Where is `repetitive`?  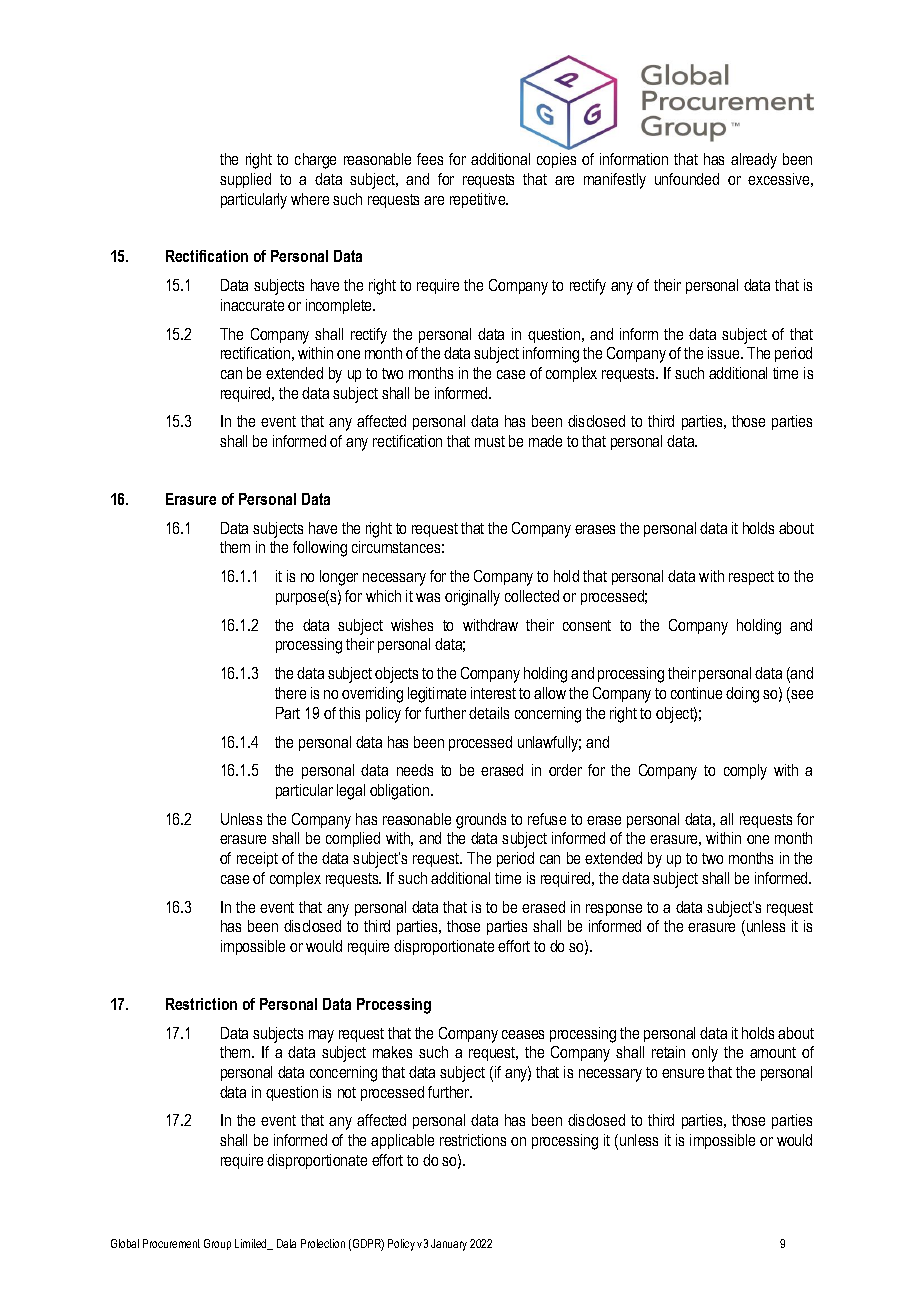
repetitive is located at coordinates (479, 200).
